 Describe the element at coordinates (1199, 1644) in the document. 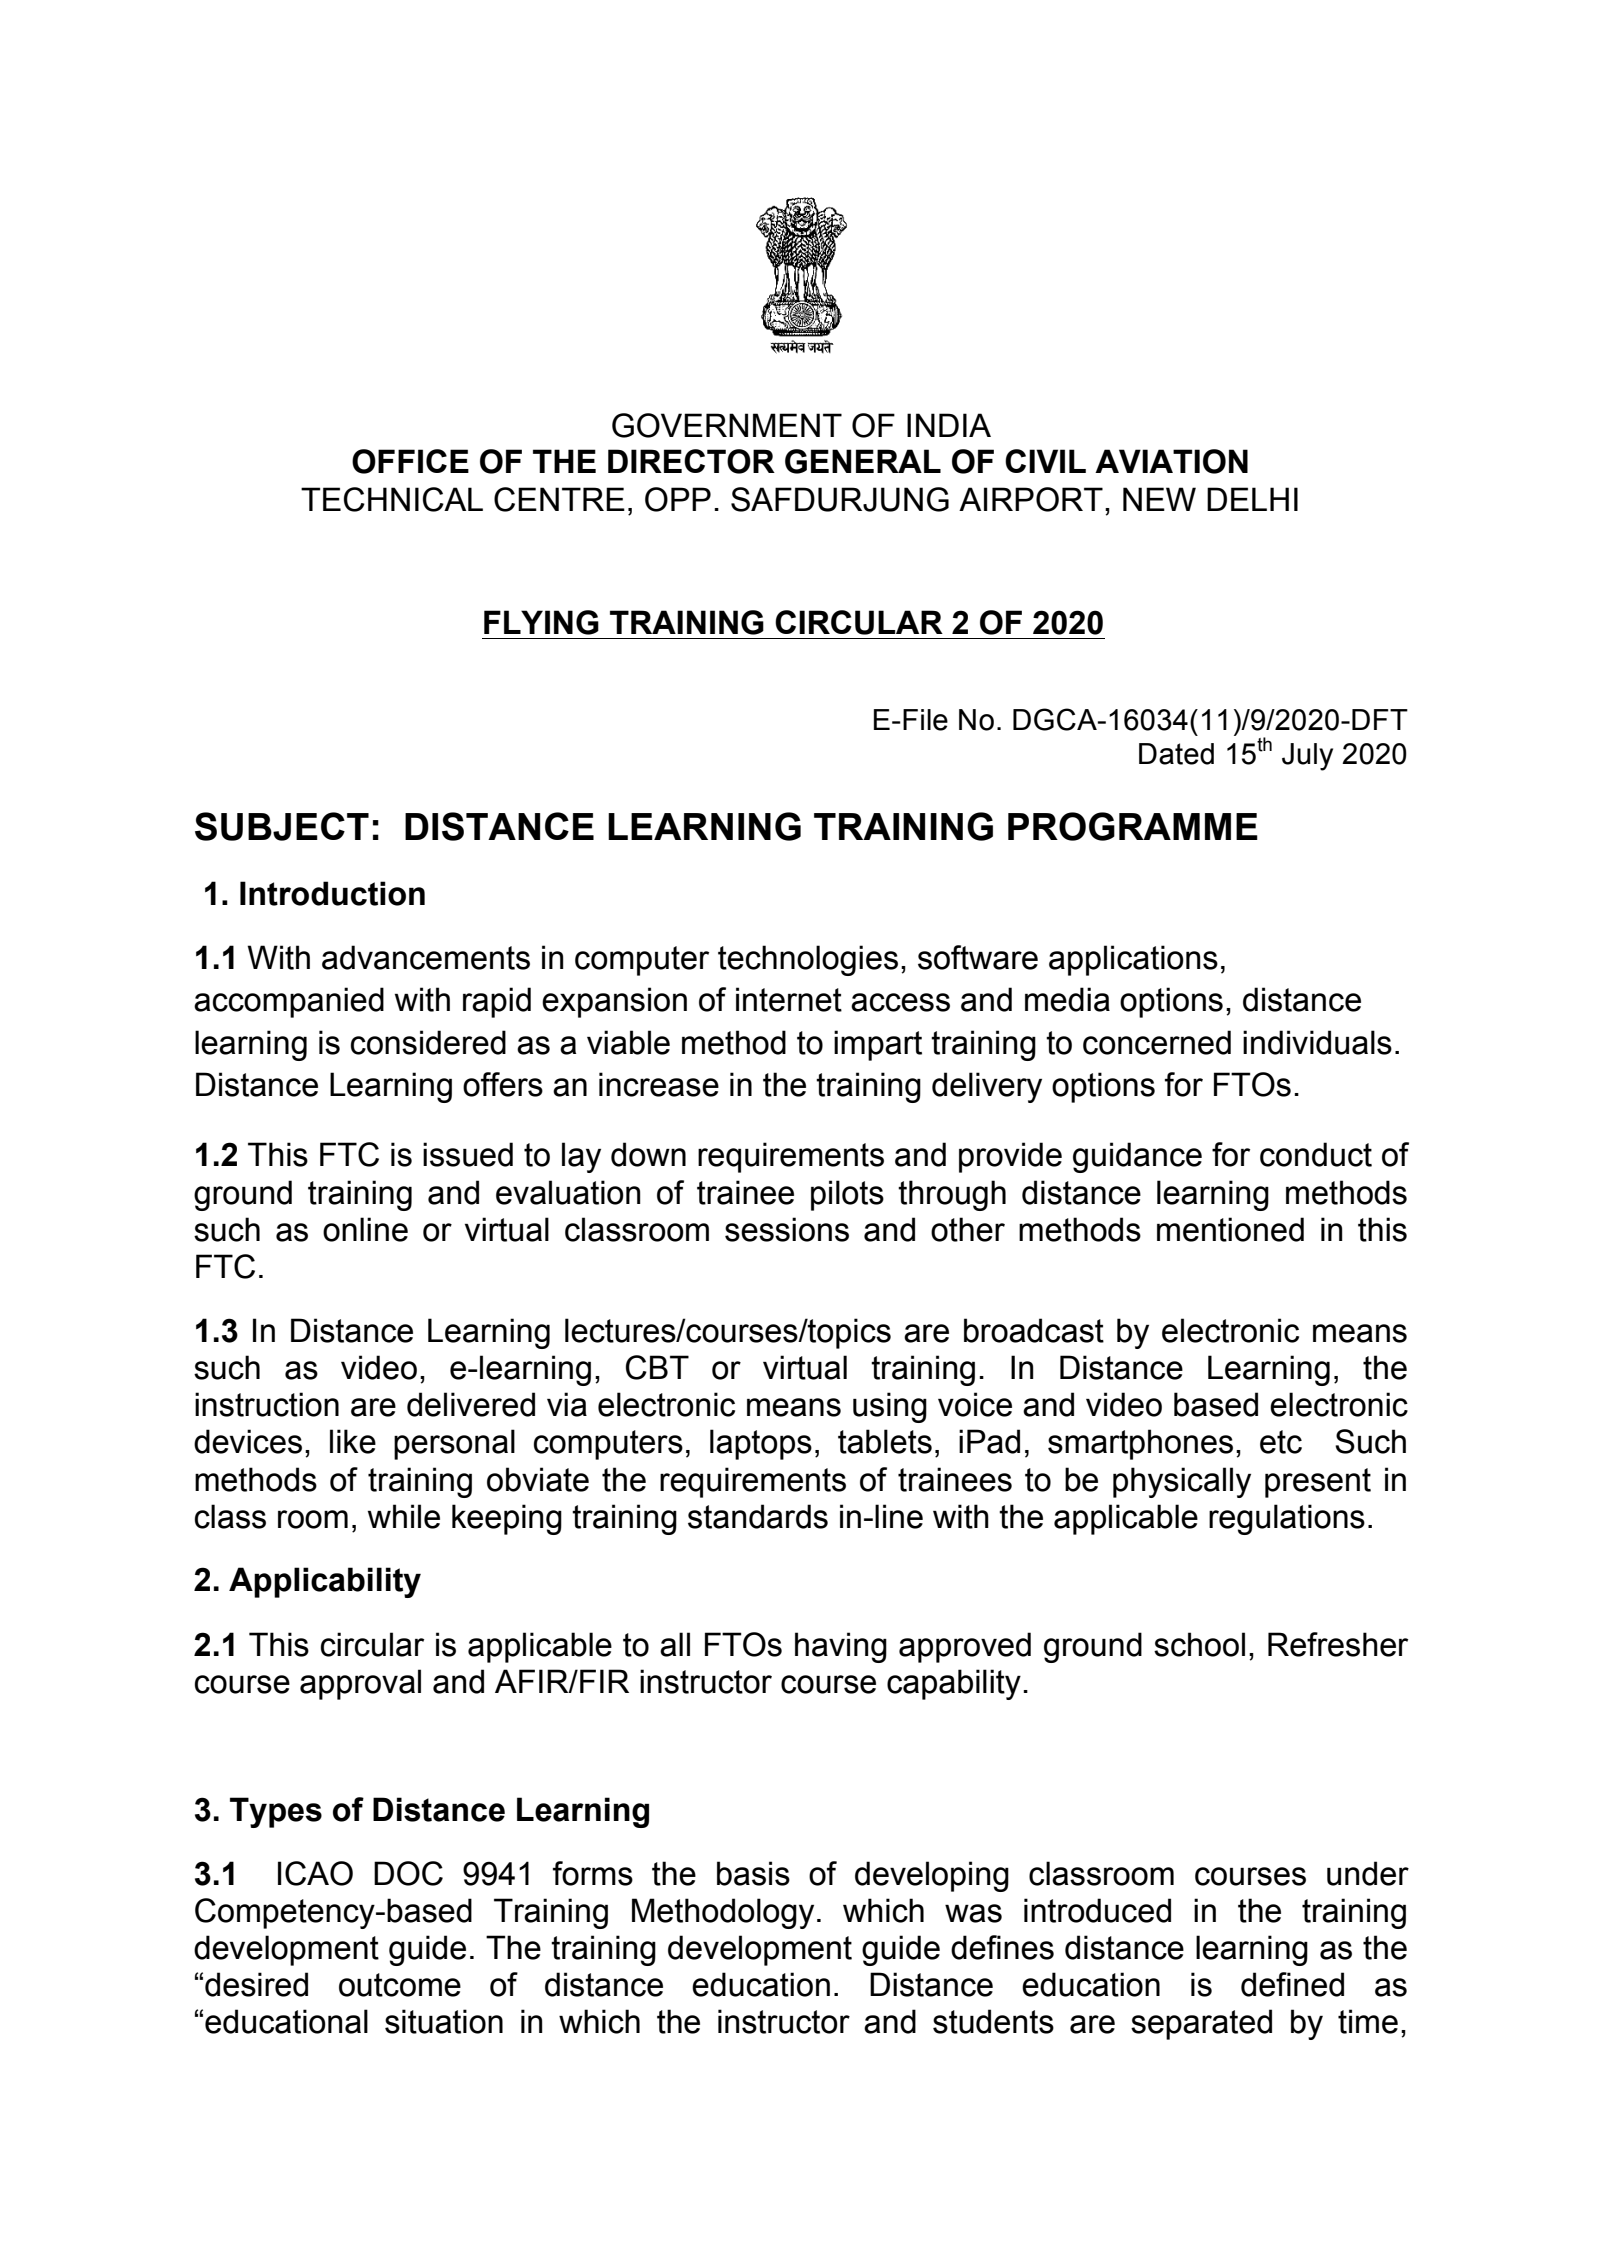

I see `school` at that location.
